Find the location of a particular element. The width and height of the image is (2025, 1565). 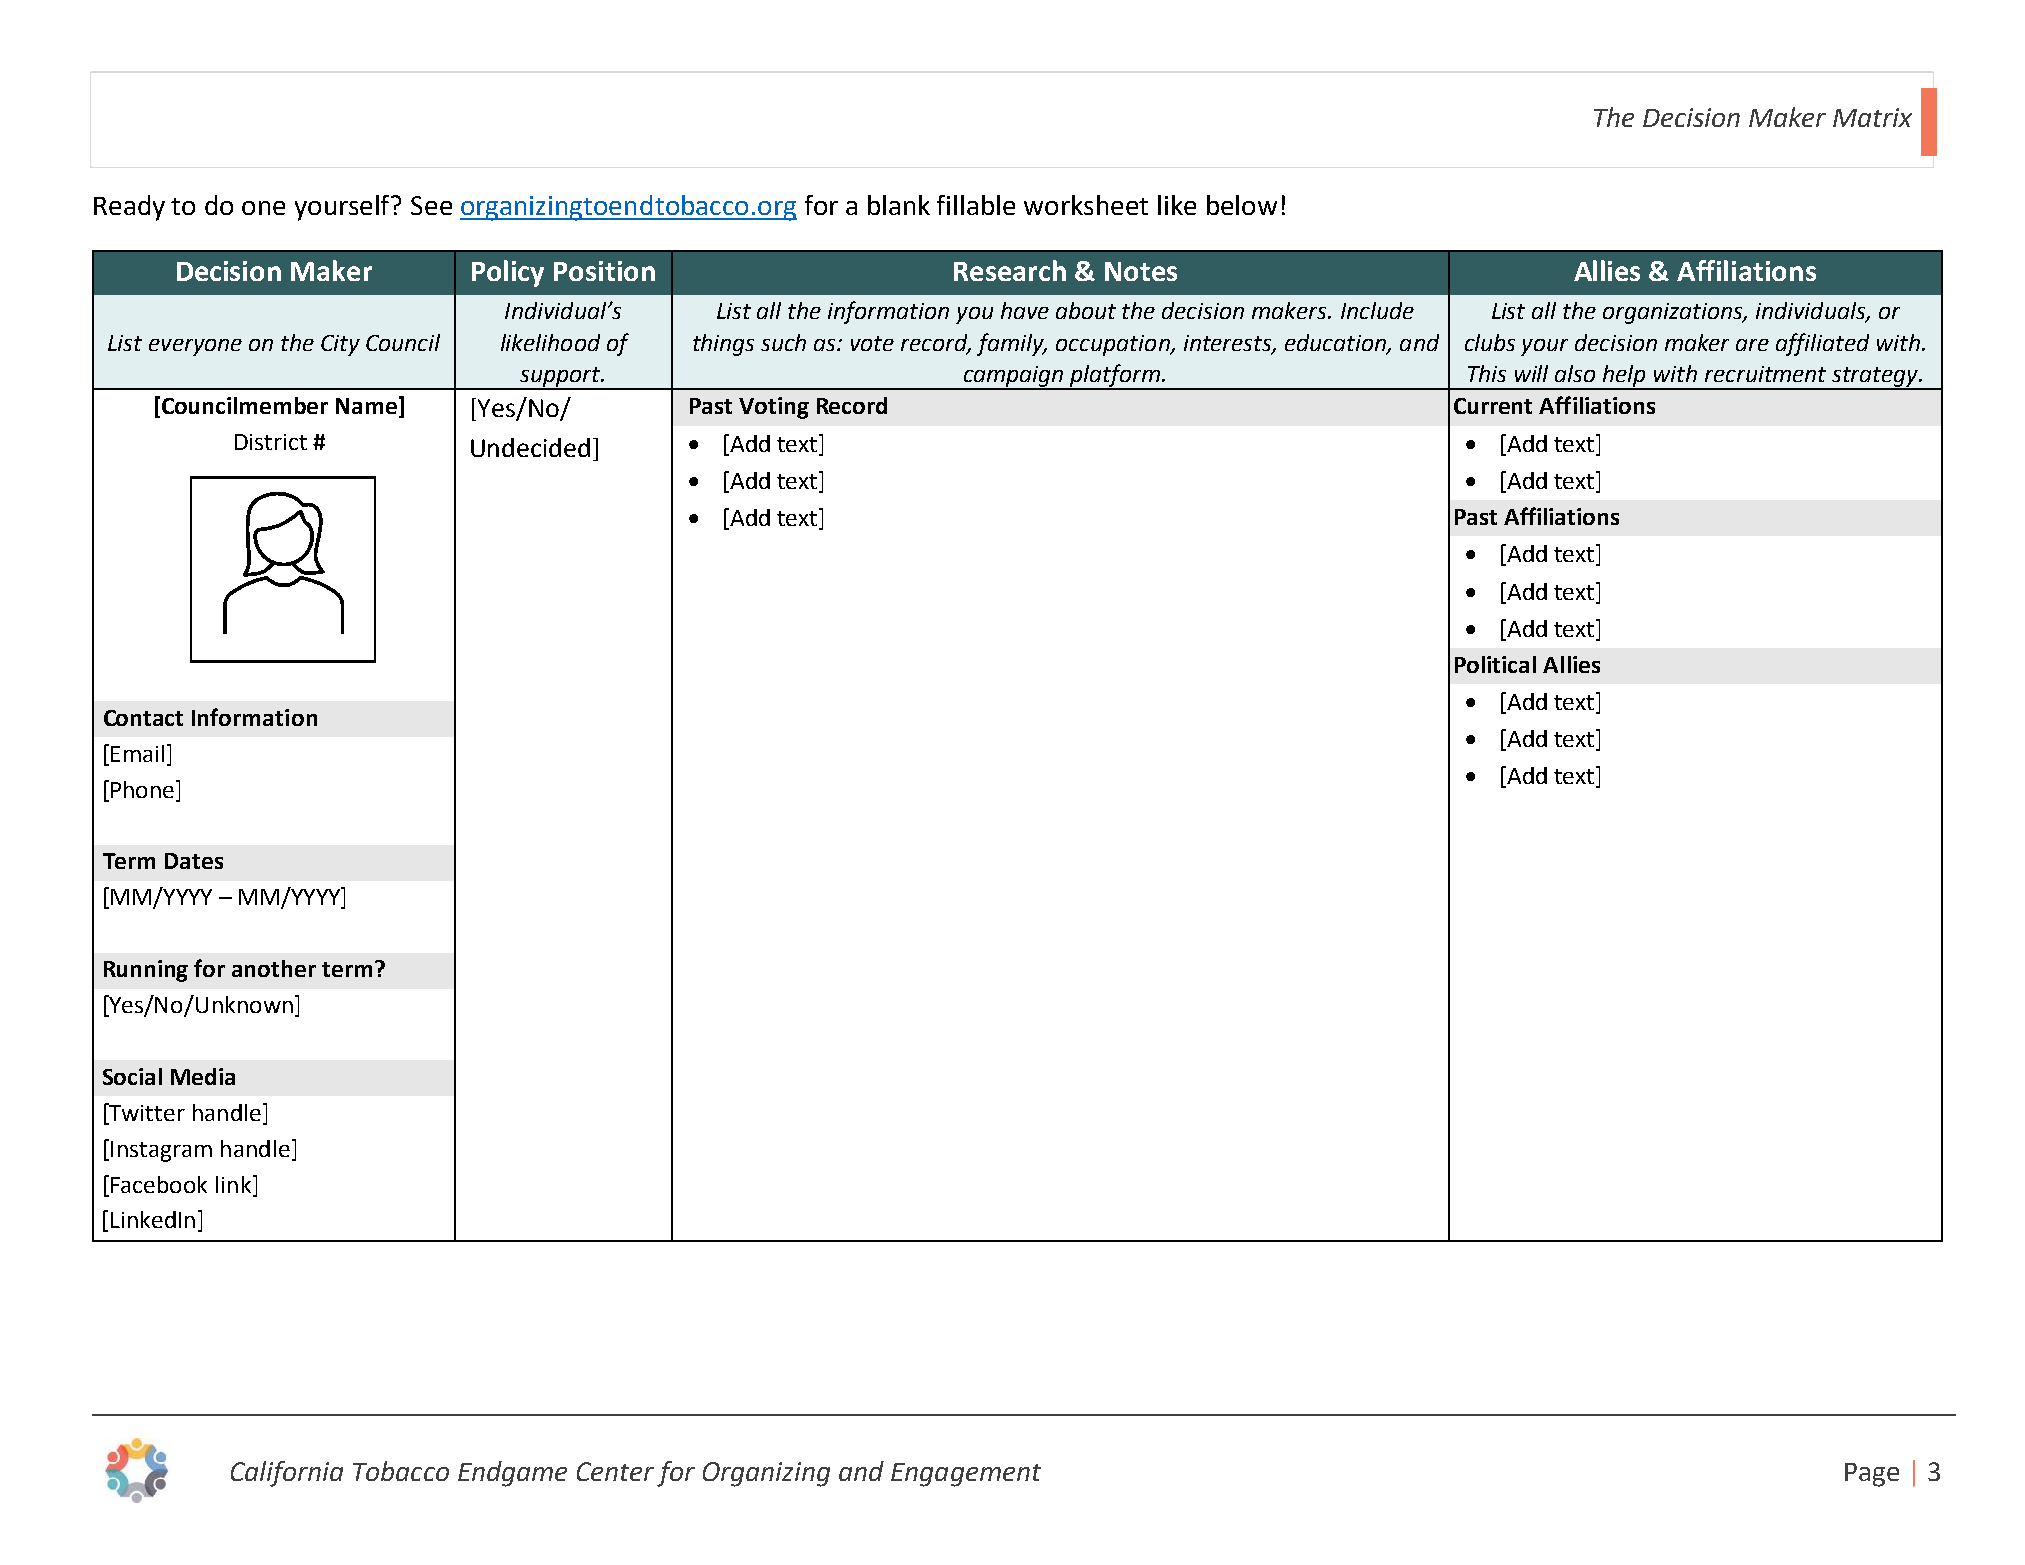

Media is located at coordinates (203, 1076).
